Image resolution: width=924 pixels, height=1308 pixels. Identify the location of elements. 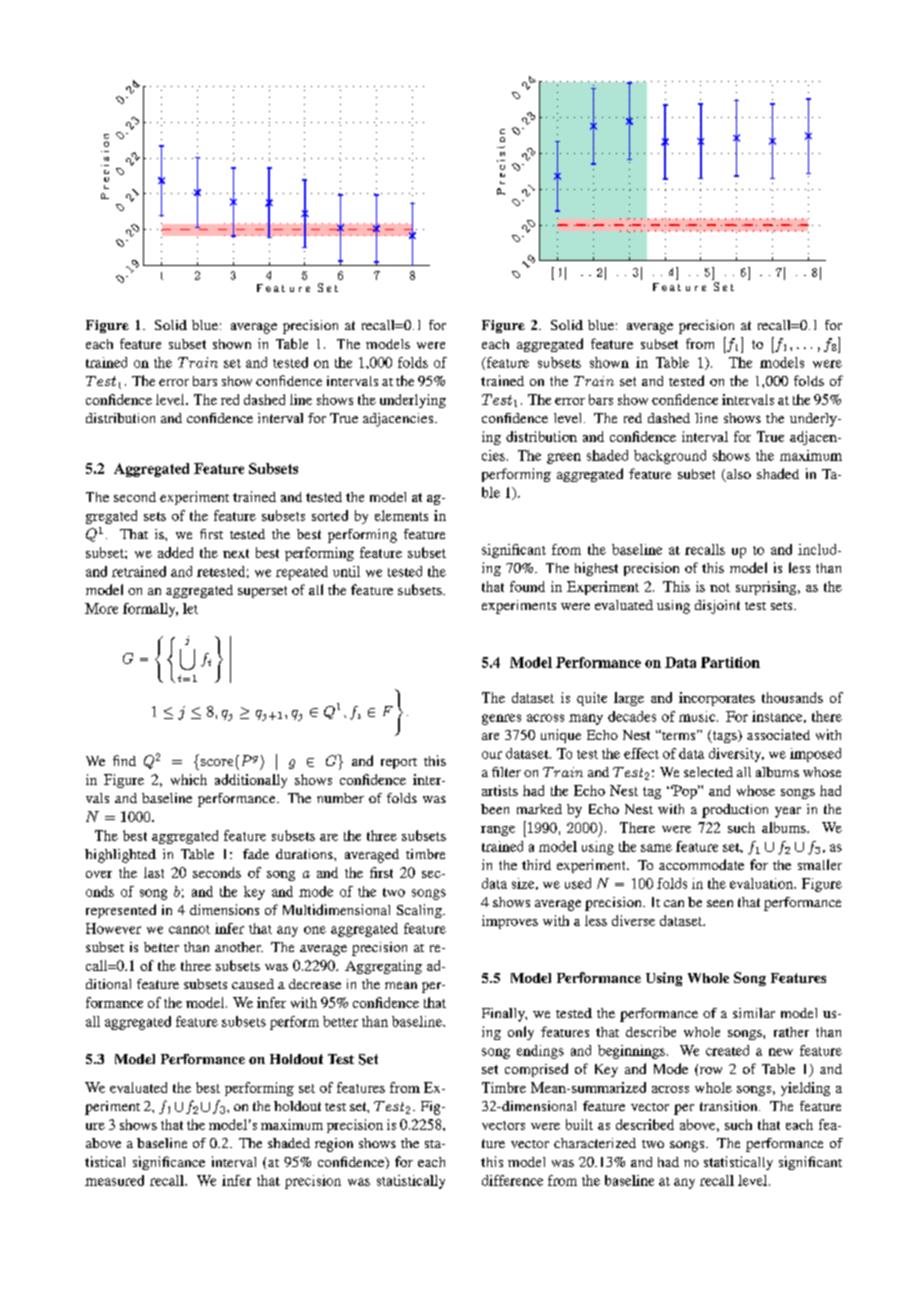
(401, 515).
